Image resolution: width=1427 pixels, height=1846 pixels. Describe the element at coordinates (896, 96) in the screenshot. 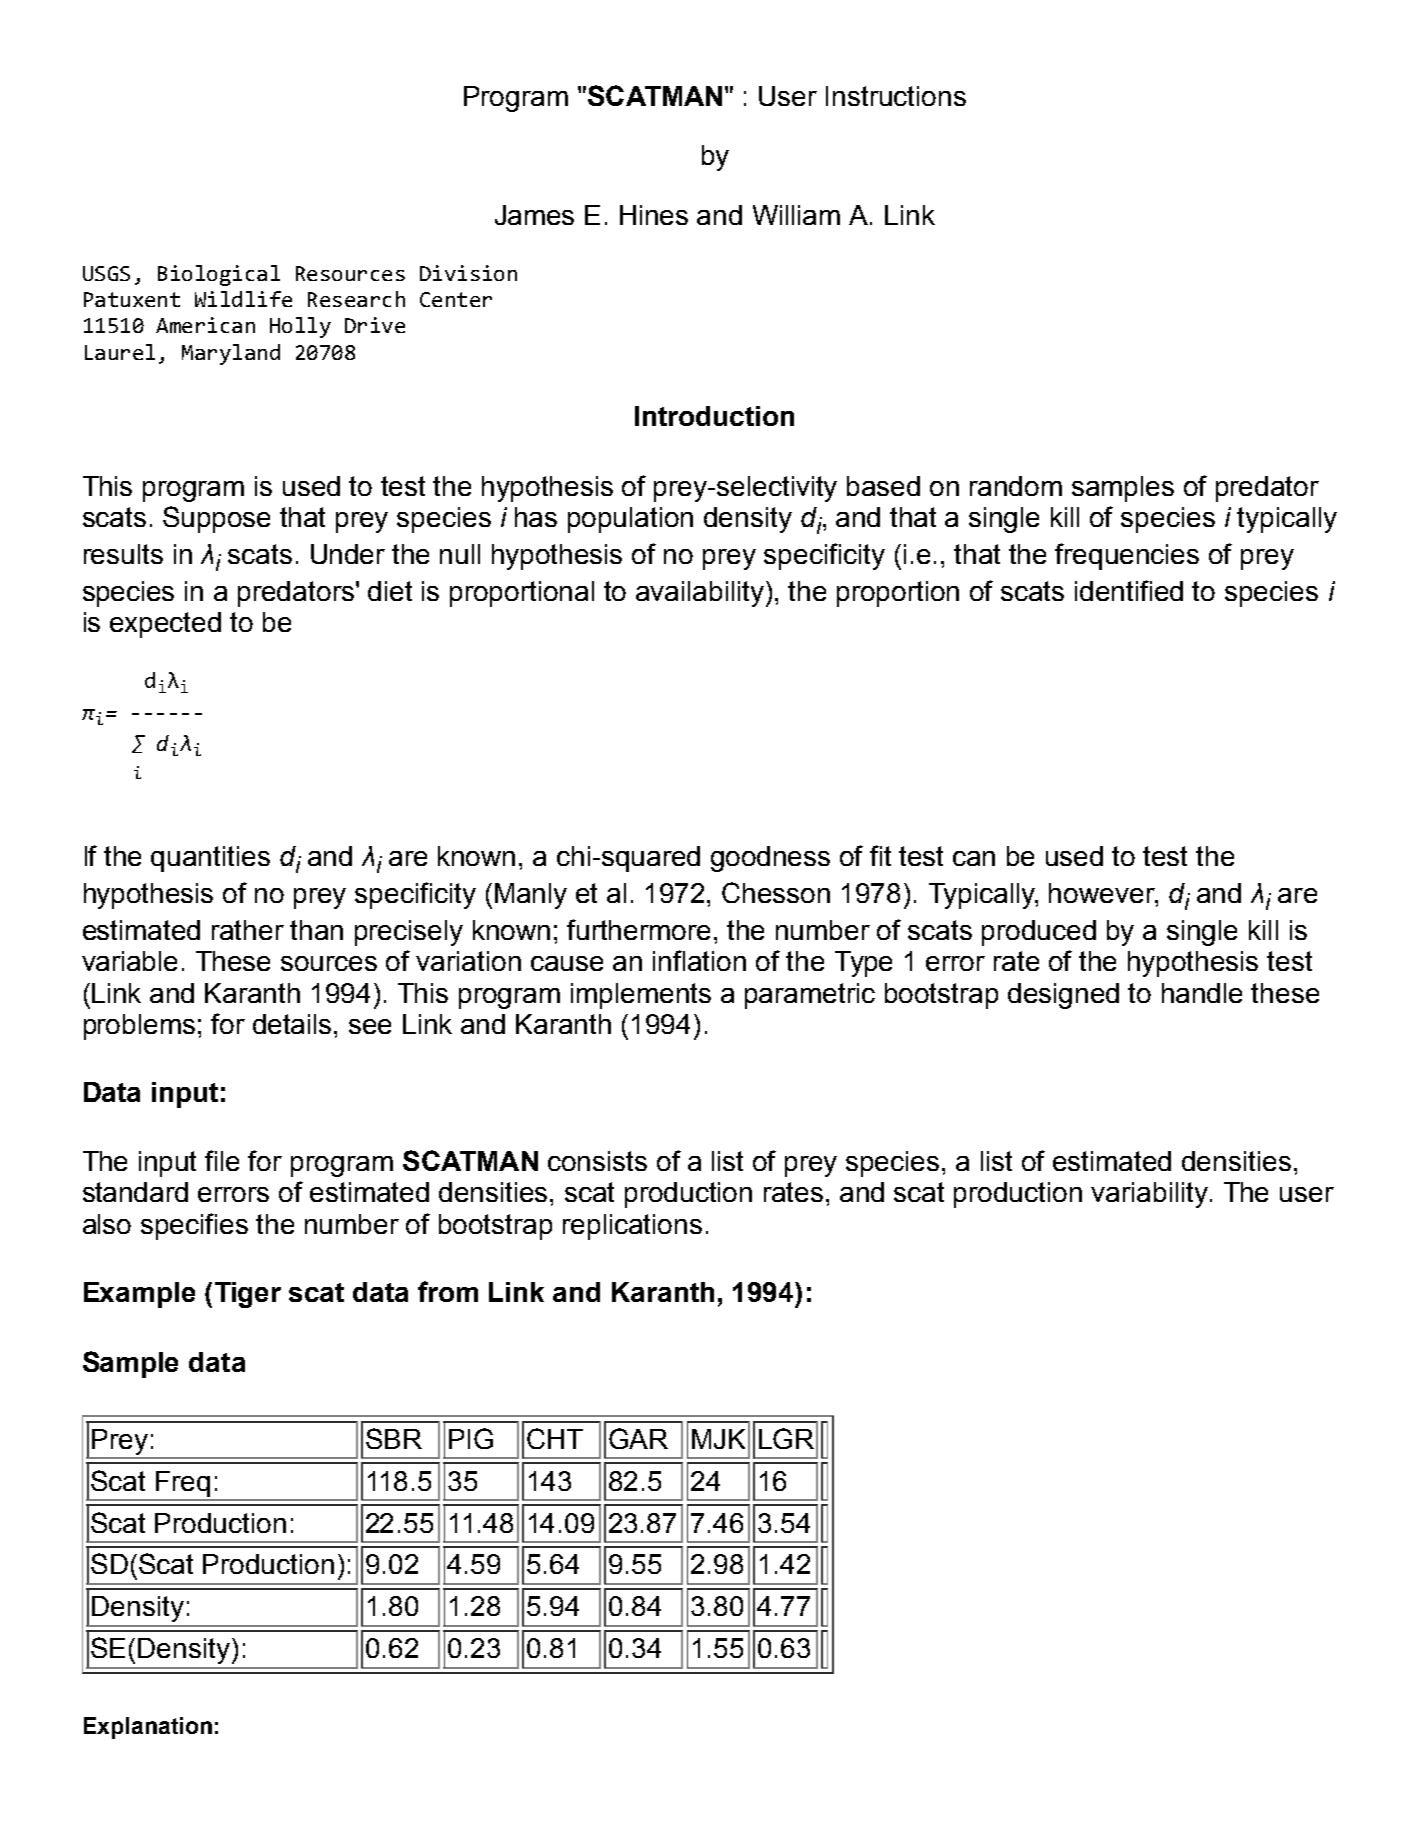

I see `Instructions` at that location.
